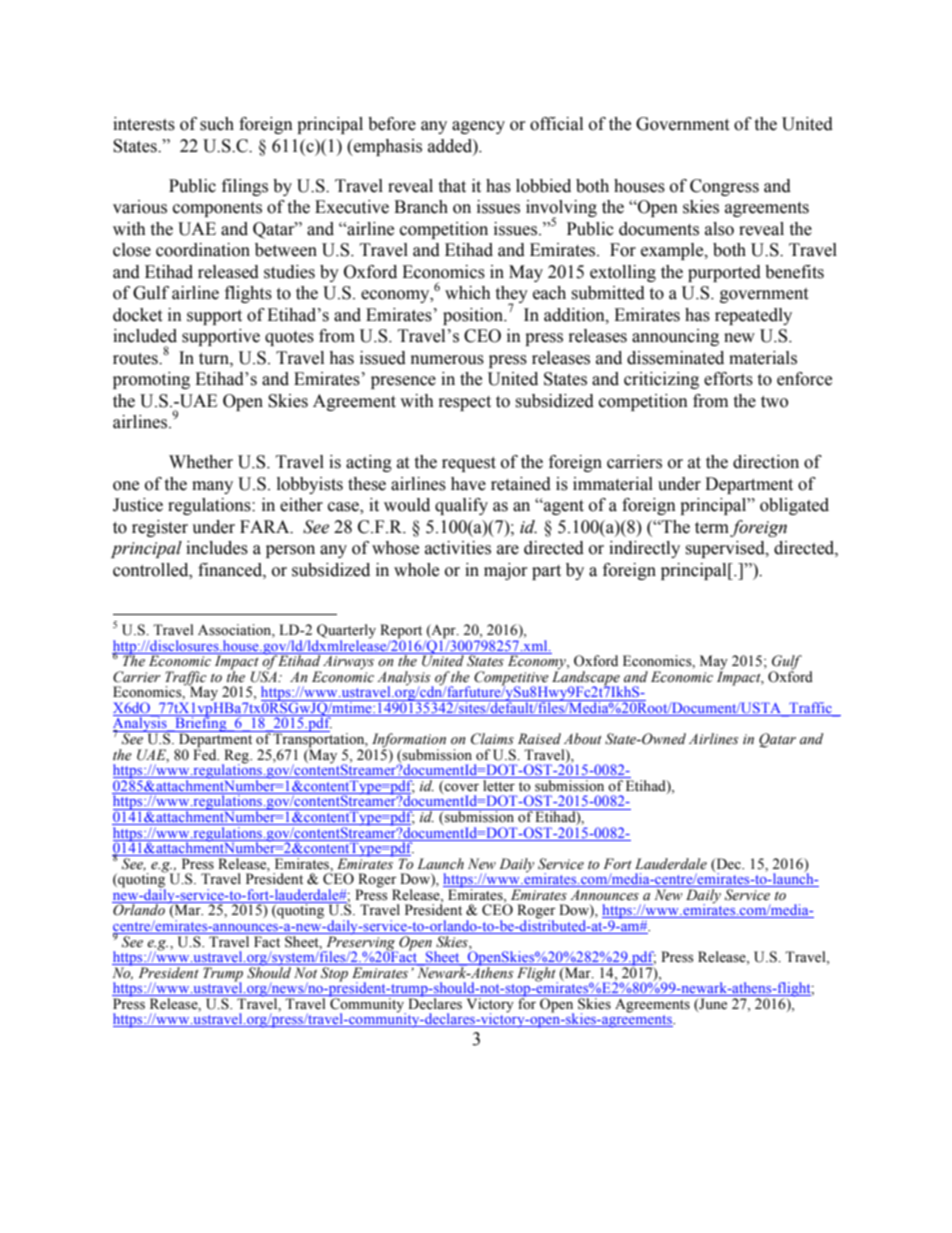 The width and height of the page is (952, 1233). I want to click on Report, so click(401, 632).
